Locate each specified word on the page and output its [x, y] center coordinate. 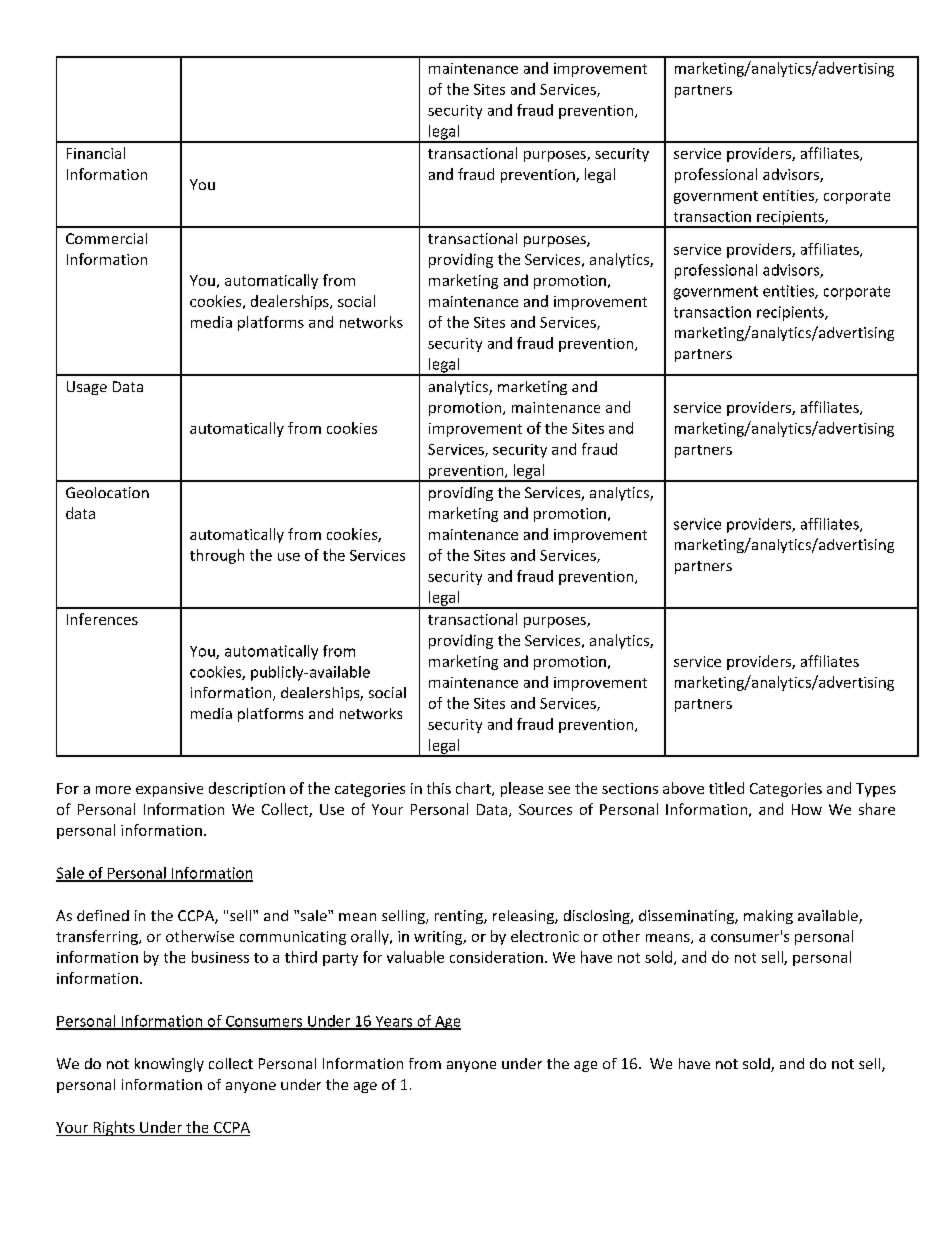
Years [394, 1022]
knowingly [169, 1065]
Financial [96, 153]
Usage [87, 388]
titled [726, 788]
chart [474, 789]
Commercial [106, 238]
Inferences [102, 619]
